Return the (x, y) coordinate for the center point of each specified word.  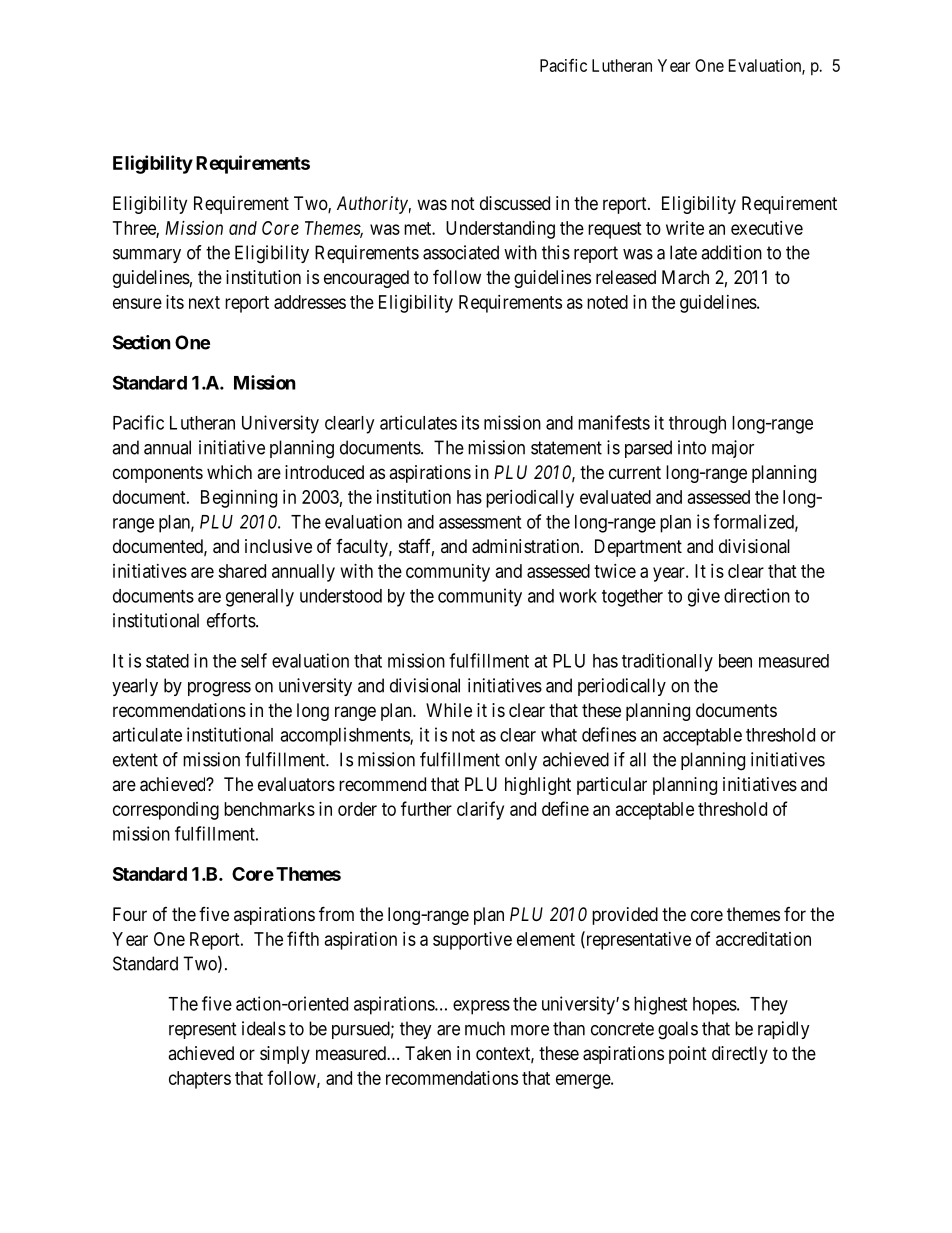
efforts (231, 620)
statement (566, 448)
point (688, 1055)
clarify (480, 810)
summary (147, 256)
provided (625, 916)
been (735, 661)
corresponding (166, 811)
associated (461, 252)
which (229, 472)
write (685, 228)
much (485, 1028)
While (449, 710)
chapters (200, 1080)
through (697, 425)
